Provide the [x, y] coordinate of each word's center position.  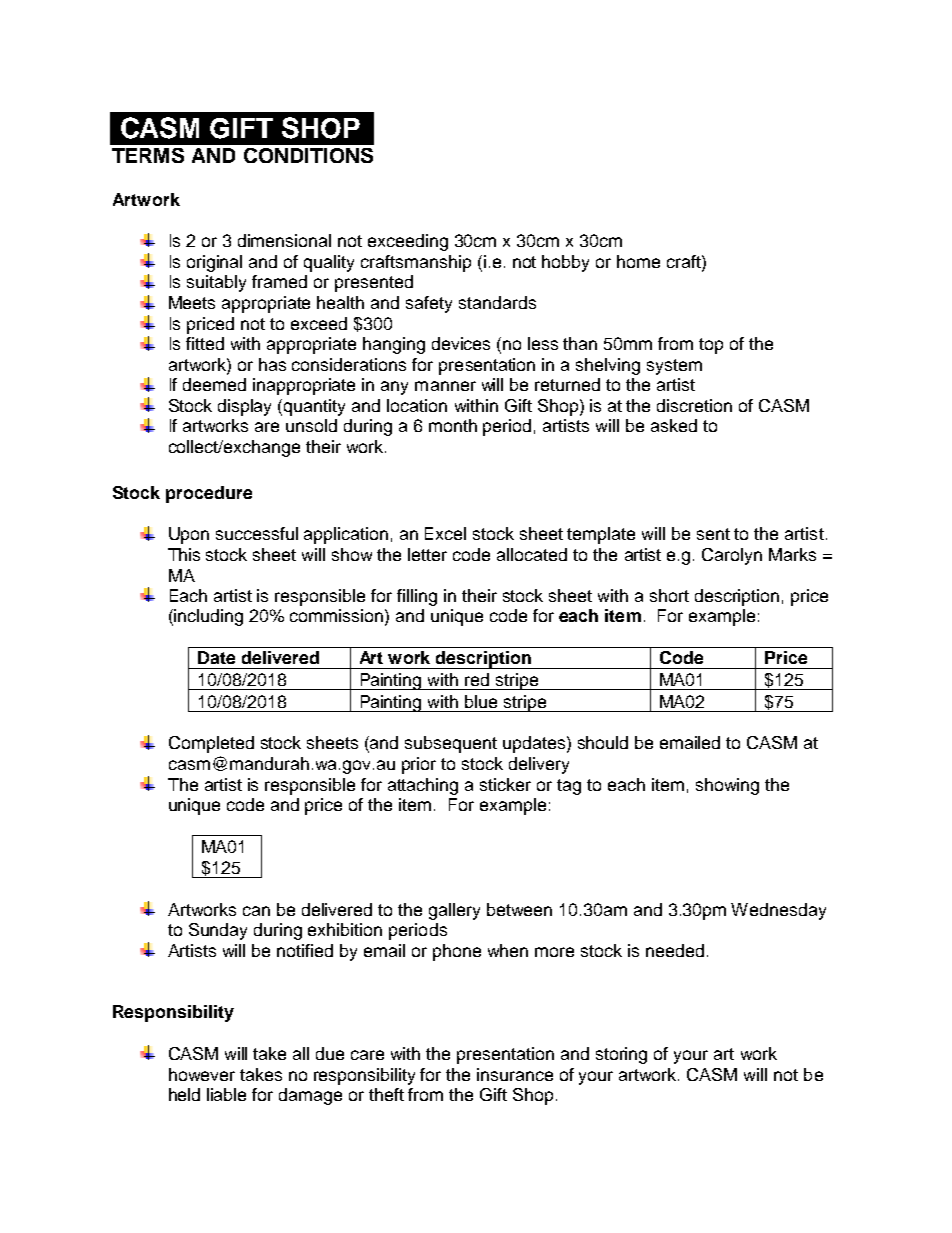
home [638, 261]
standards [497, 302]
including [208, 617]
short [669, 595]
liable [226, 1094]
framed [279, 281]
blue [481, 701]
